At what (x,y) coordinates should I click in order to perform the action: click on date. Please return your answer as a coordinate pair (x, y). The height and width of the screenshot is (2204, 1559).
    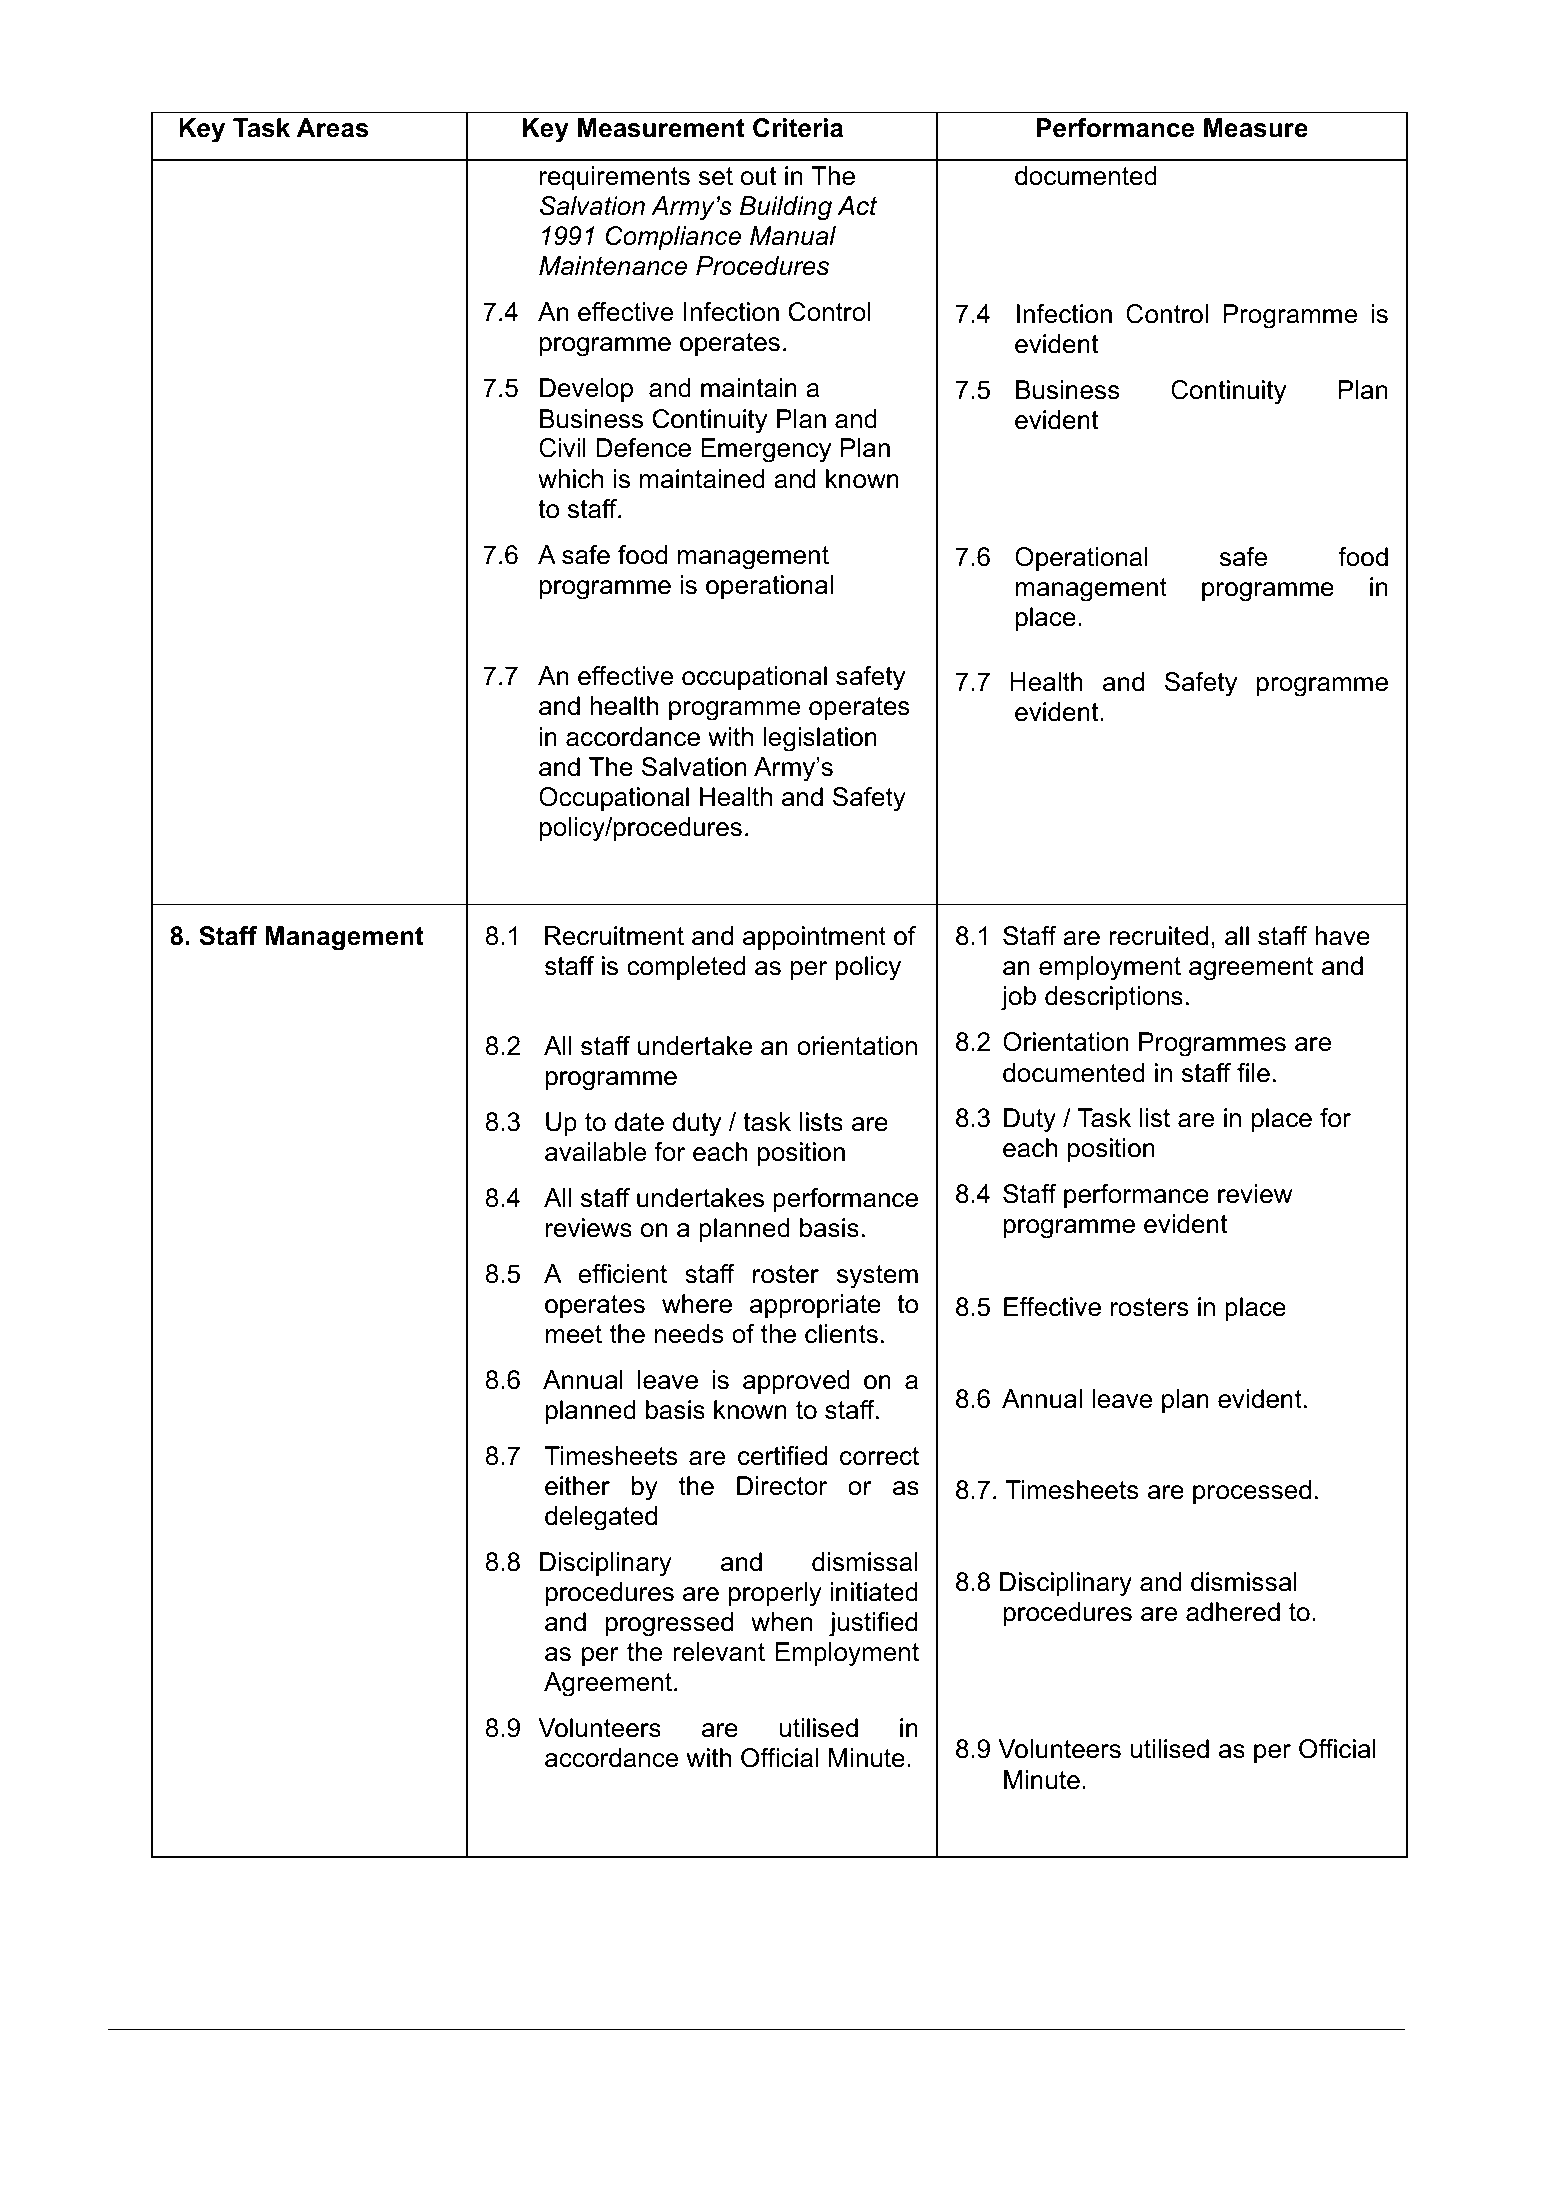
    Looking at the image, I should click on (639, 1122).
